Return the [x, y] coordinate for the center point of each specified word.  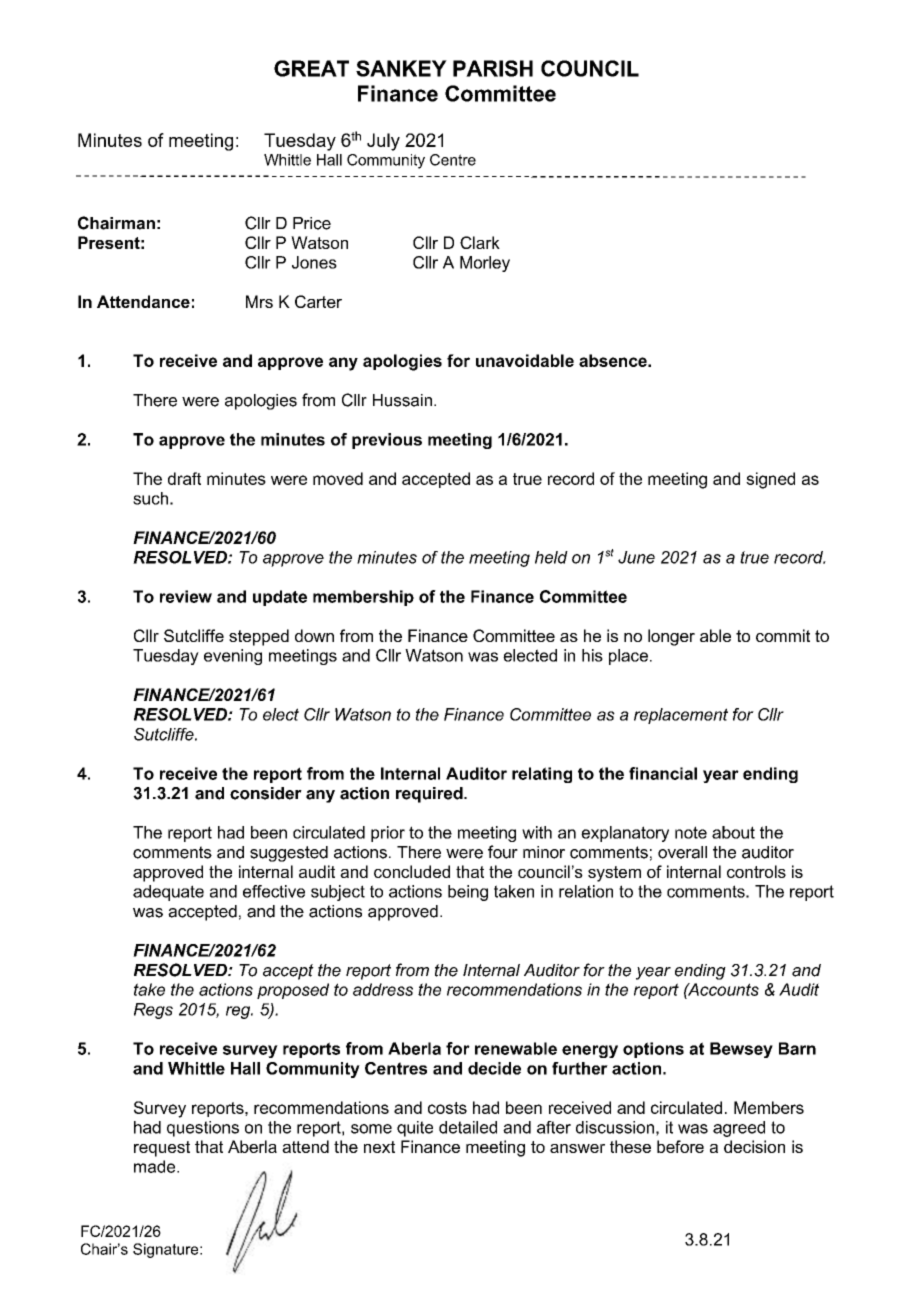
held [551, 557]
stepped [259, 637]
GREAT [311, 68]
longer [671, 637]
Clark [480, 242]
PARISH [493, 68]
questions [203, 1129]
